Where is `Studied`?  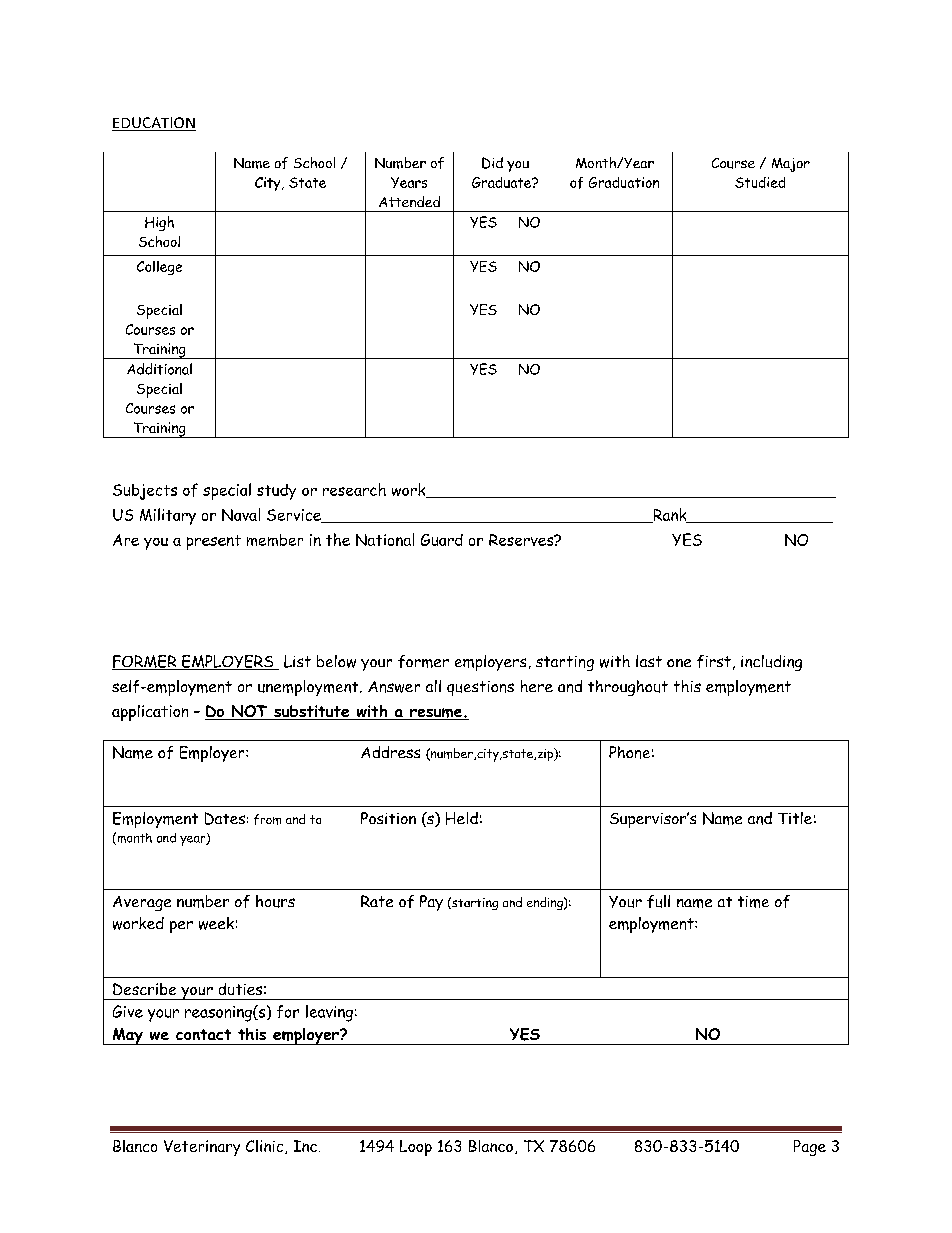 Studied is located at coordinates (760, 182).
